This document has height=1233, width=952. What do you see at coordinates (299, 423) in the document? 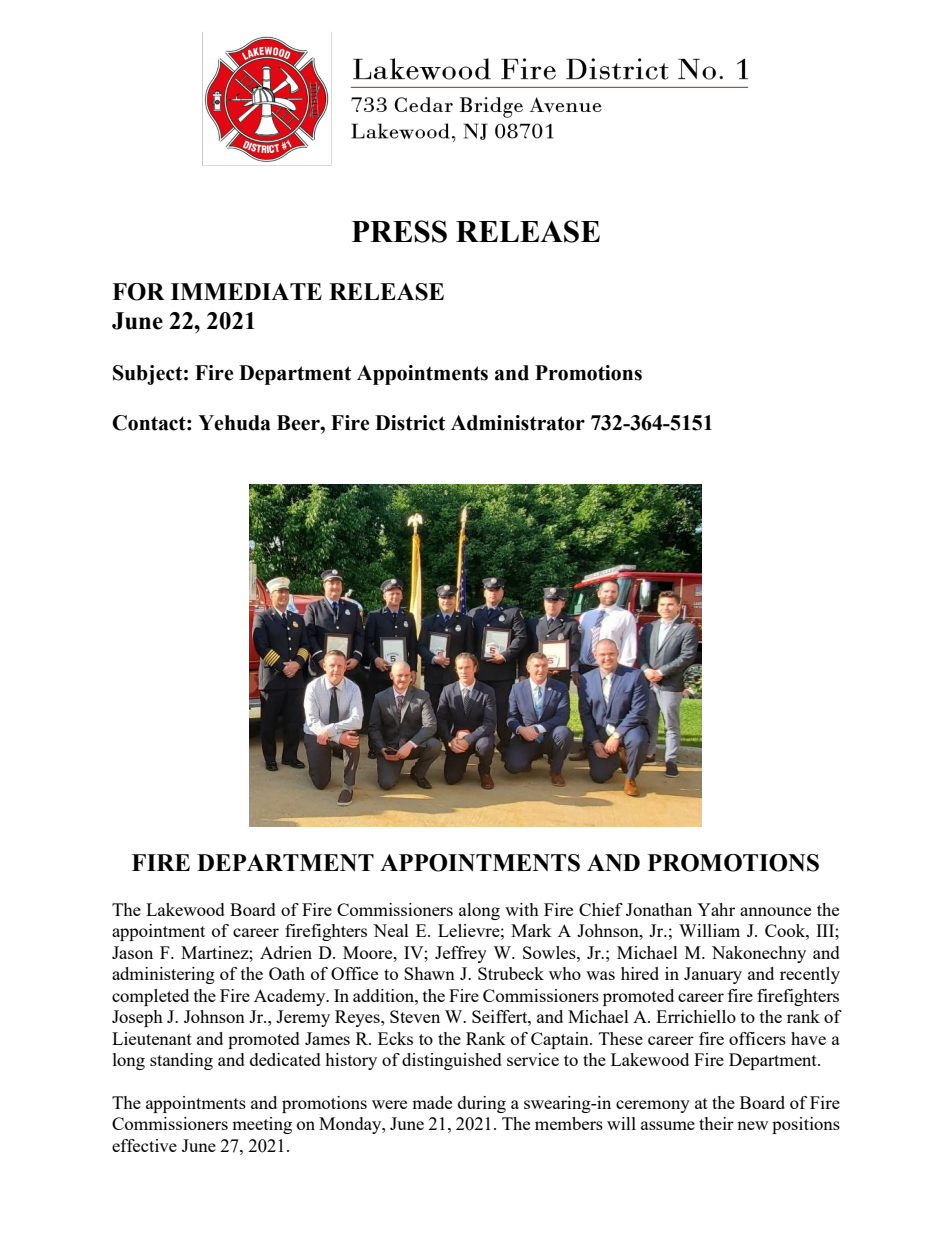
I see `Beer` at bounding box center [299, 423].
